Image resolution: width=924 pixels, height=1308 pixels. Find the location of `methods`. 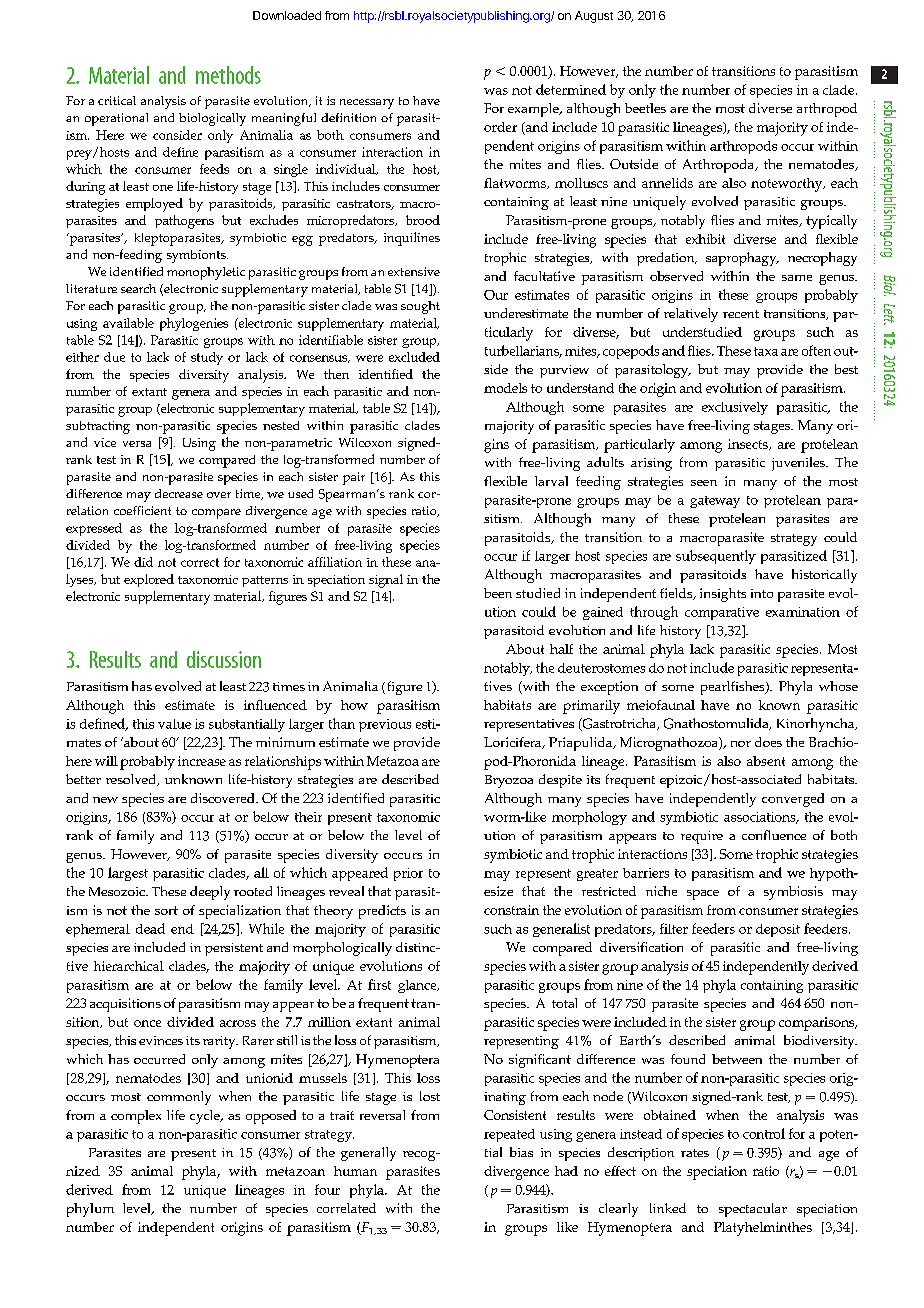

methods is located at coordinates (228, 75).
